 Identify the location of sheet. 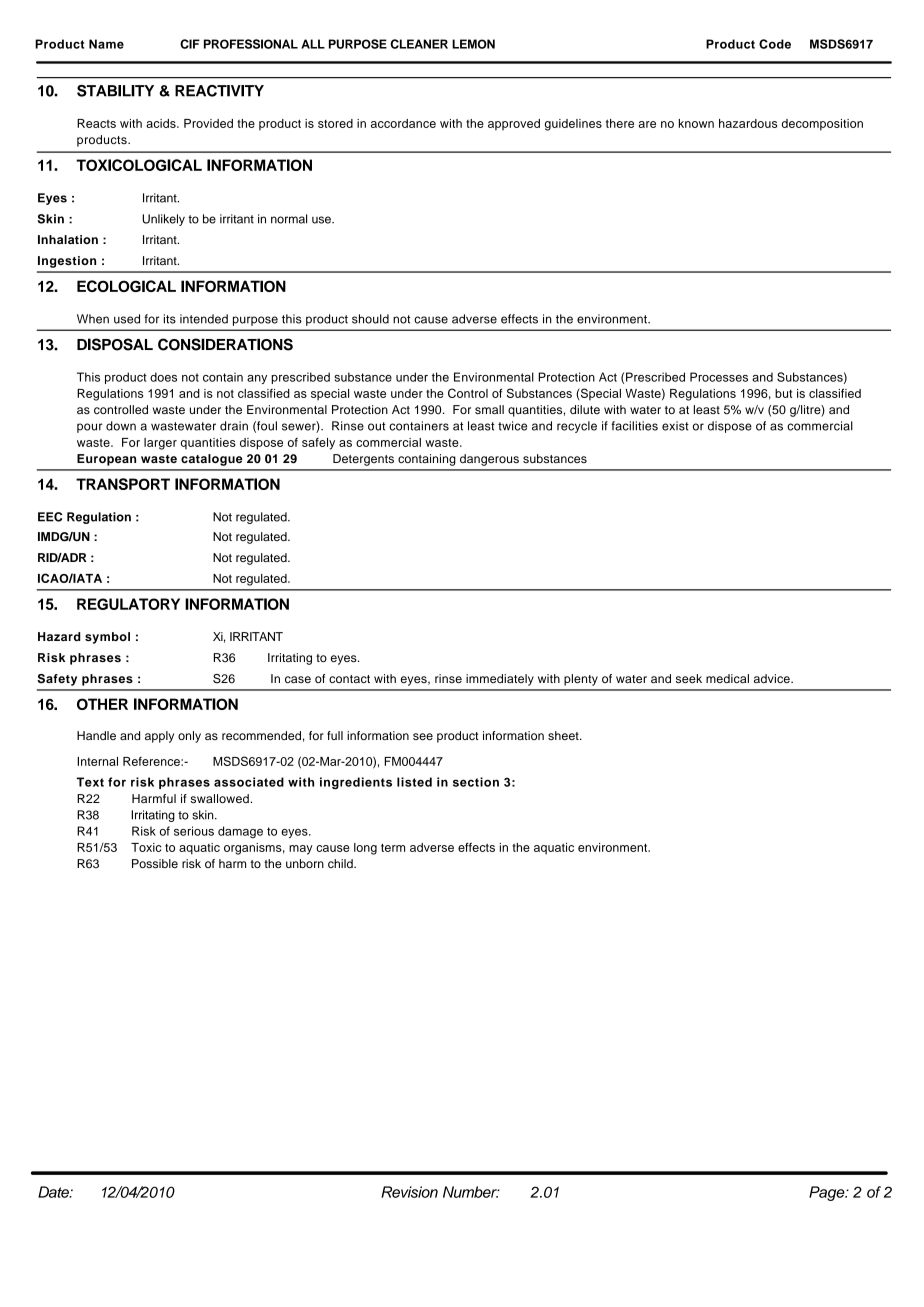
(564, 735).
